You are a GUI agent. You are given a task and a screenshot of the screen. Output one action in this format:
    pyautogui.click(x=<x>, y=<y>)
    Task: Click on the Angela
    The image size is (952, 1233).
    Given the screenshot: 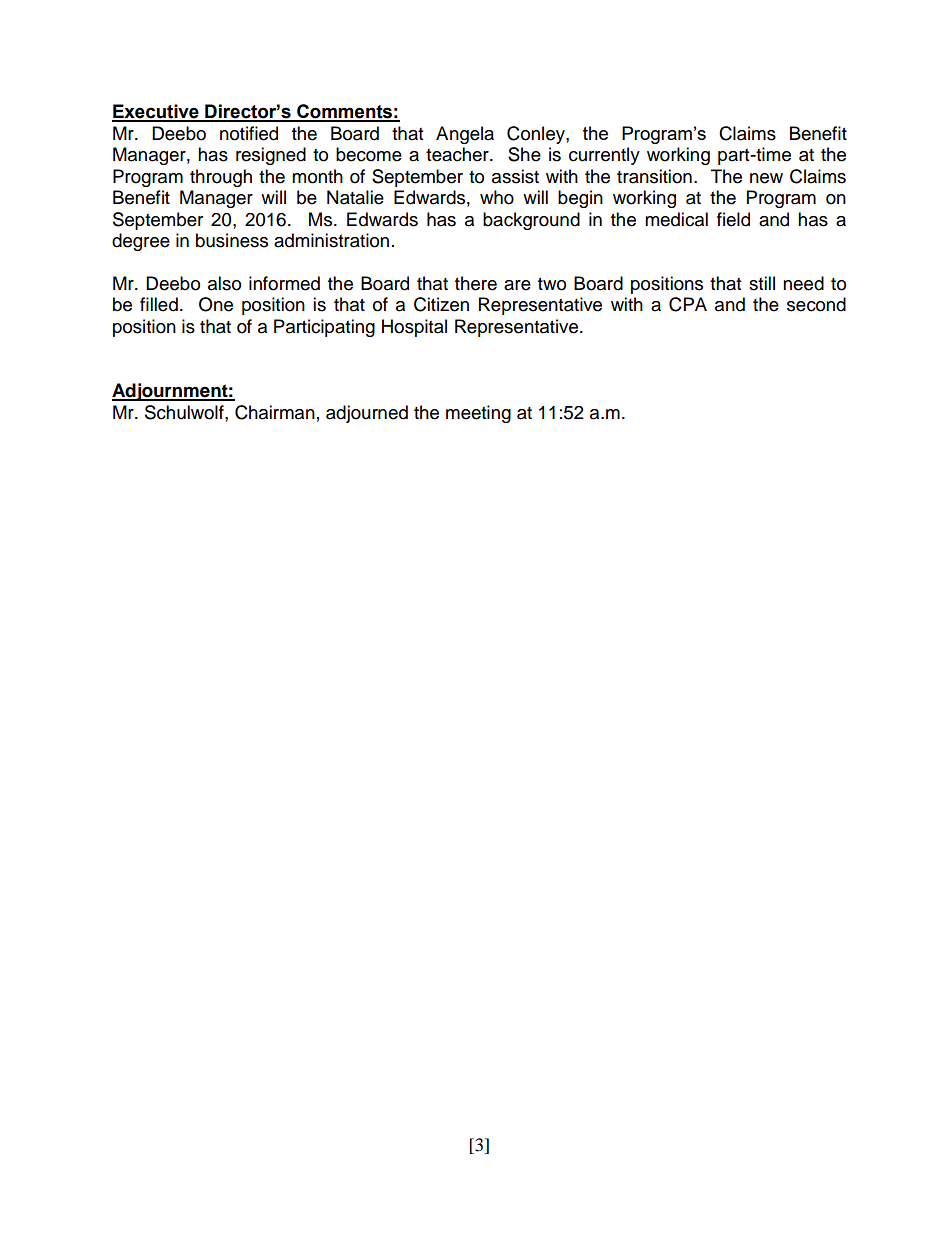 What is the action you would take?
    pyautogui.click(x=465, y=135)
